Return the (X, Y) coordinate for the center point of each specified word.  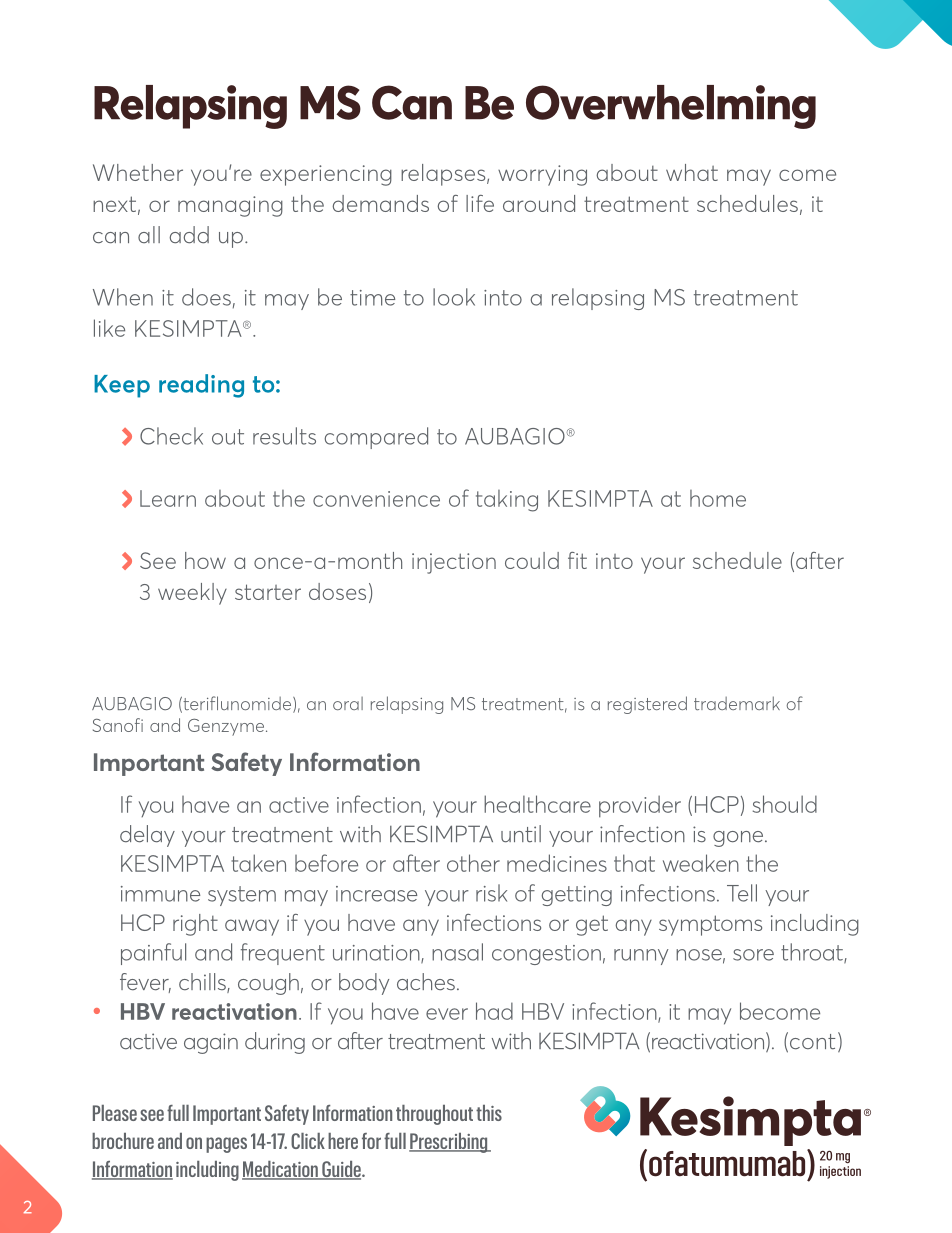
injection (454, 563)
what (692, 172)
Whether (138, 172)
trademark (737, 703)
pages (226, 1145)
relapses (444, 175)
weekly (192, 594)
